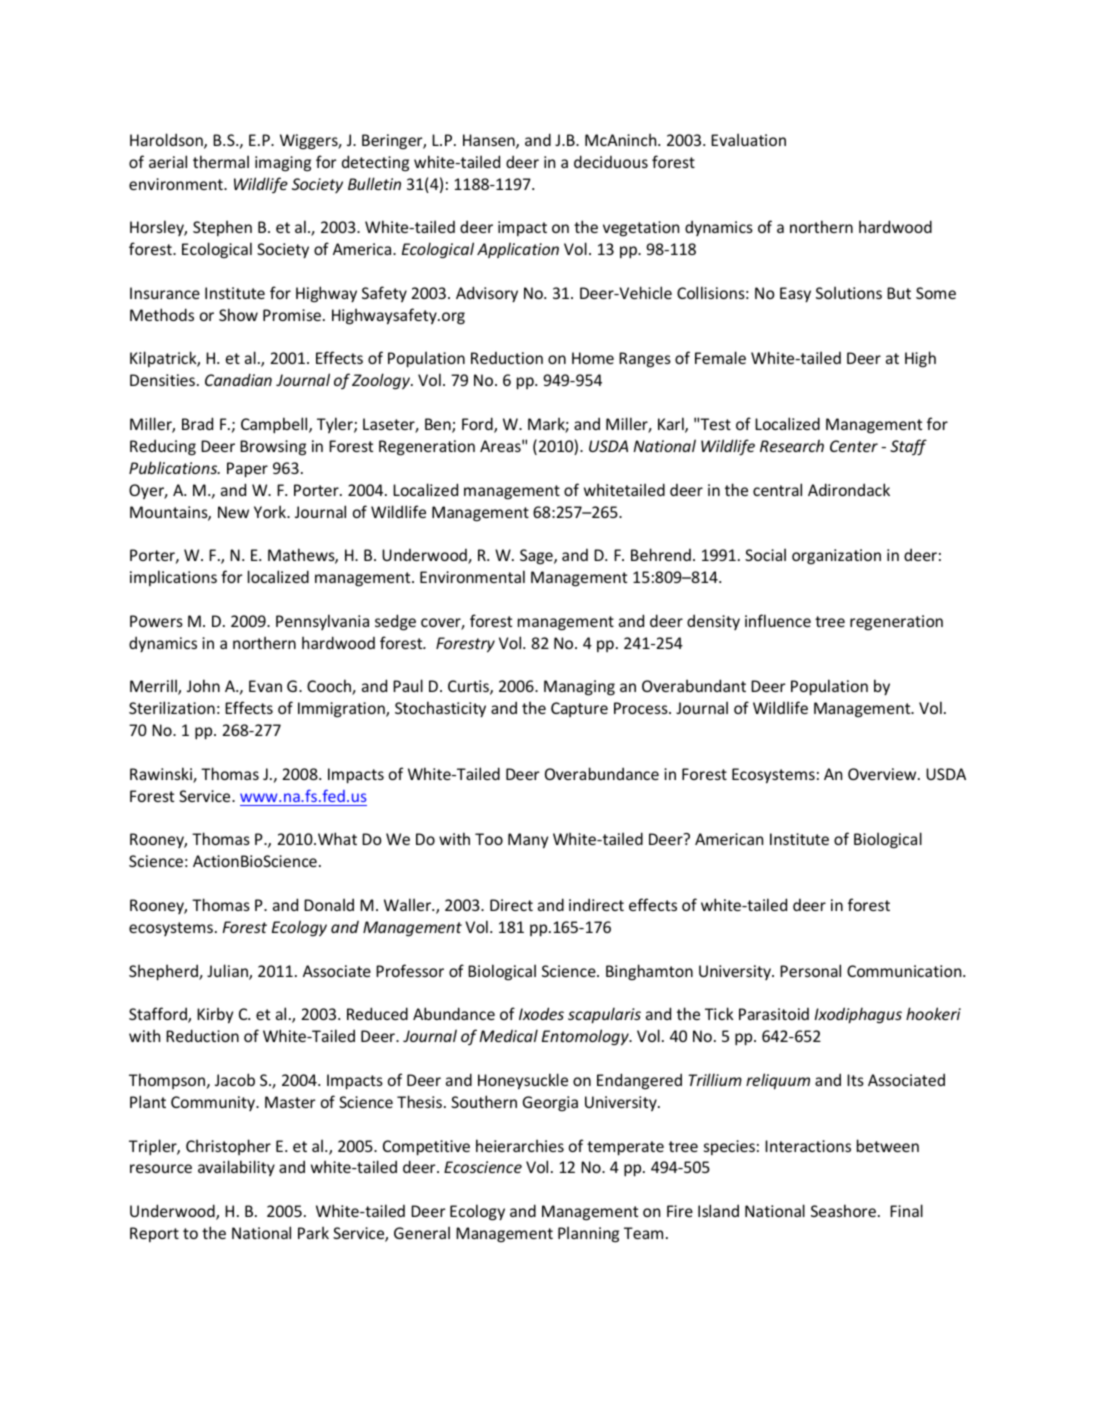 This page has height=1419, width=1096. Describe the element at coordinates (579, 688) in the page. I see `Managing` at that location.
